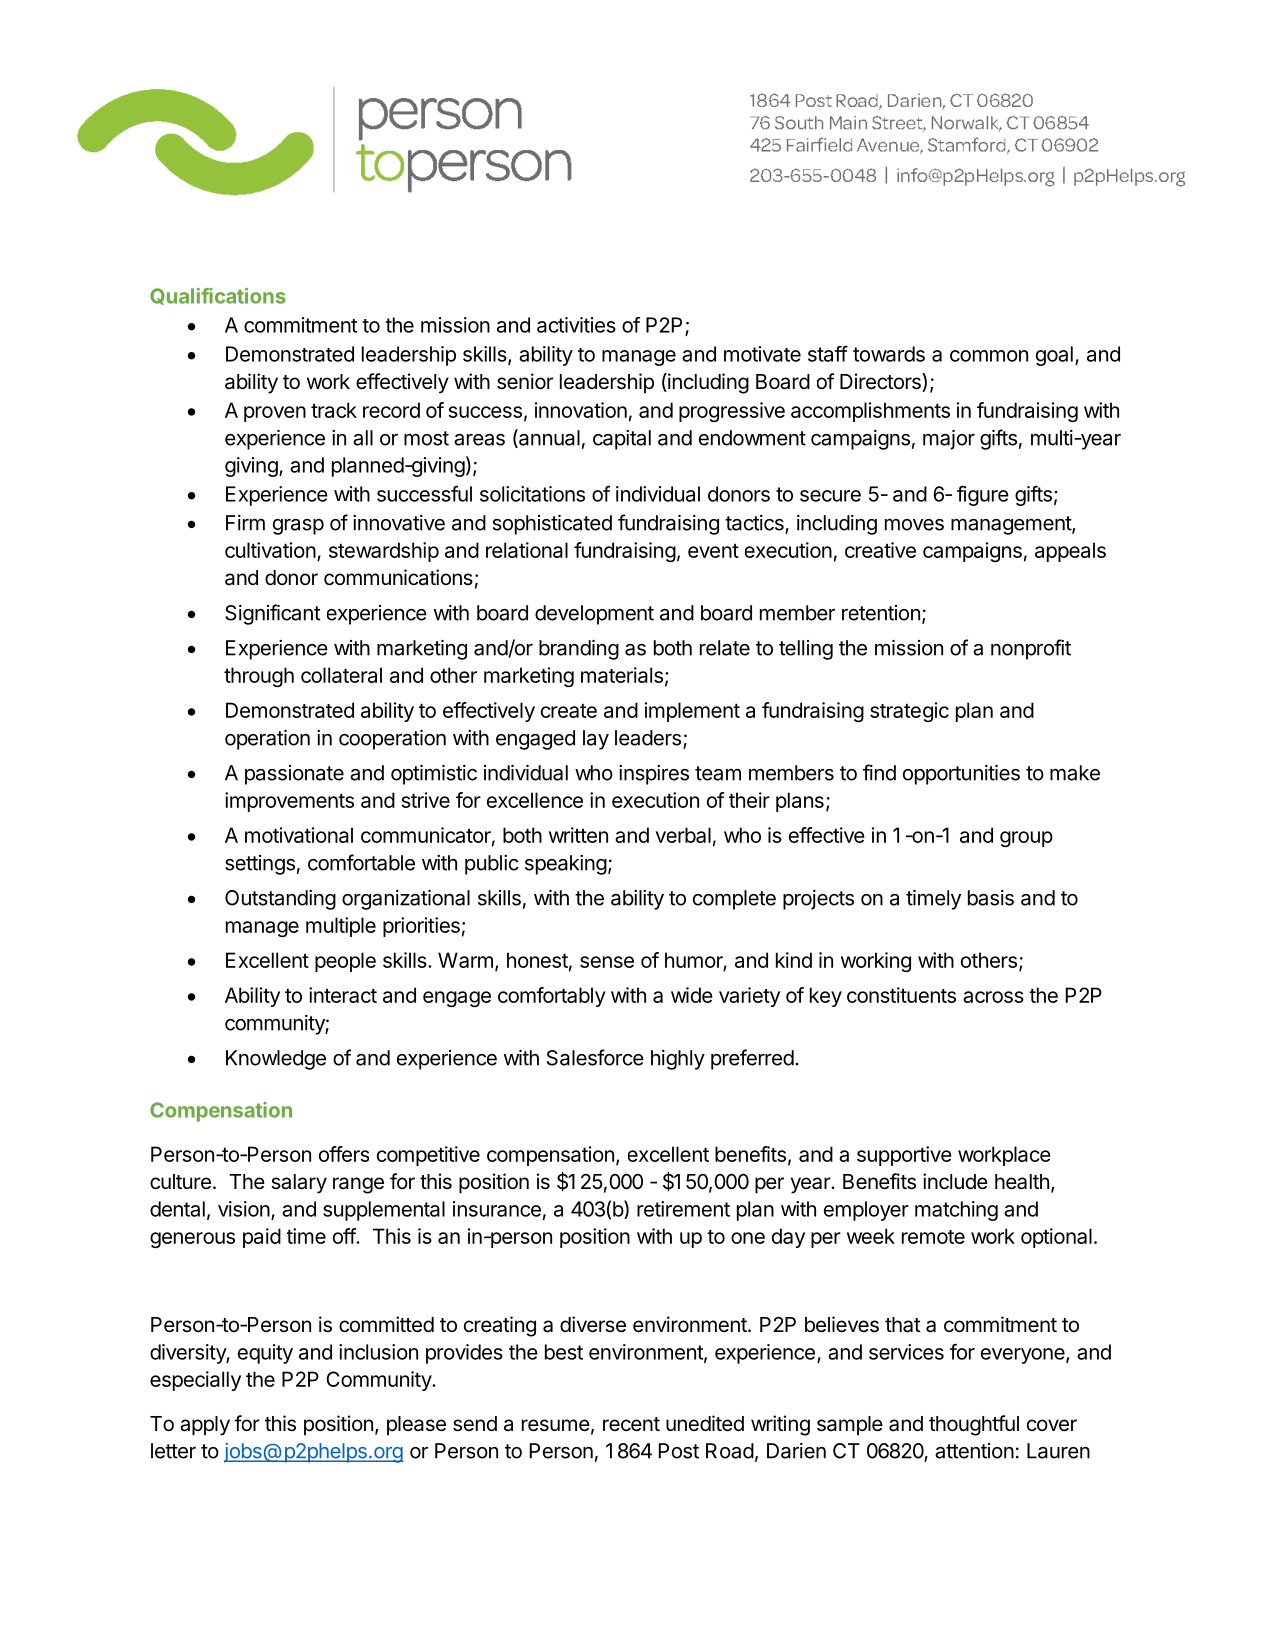 This image has height=1643, width=1270. What do you see at coordinates (622, 675) in the image?
I see `materials` at bounding box center [622, 675].
